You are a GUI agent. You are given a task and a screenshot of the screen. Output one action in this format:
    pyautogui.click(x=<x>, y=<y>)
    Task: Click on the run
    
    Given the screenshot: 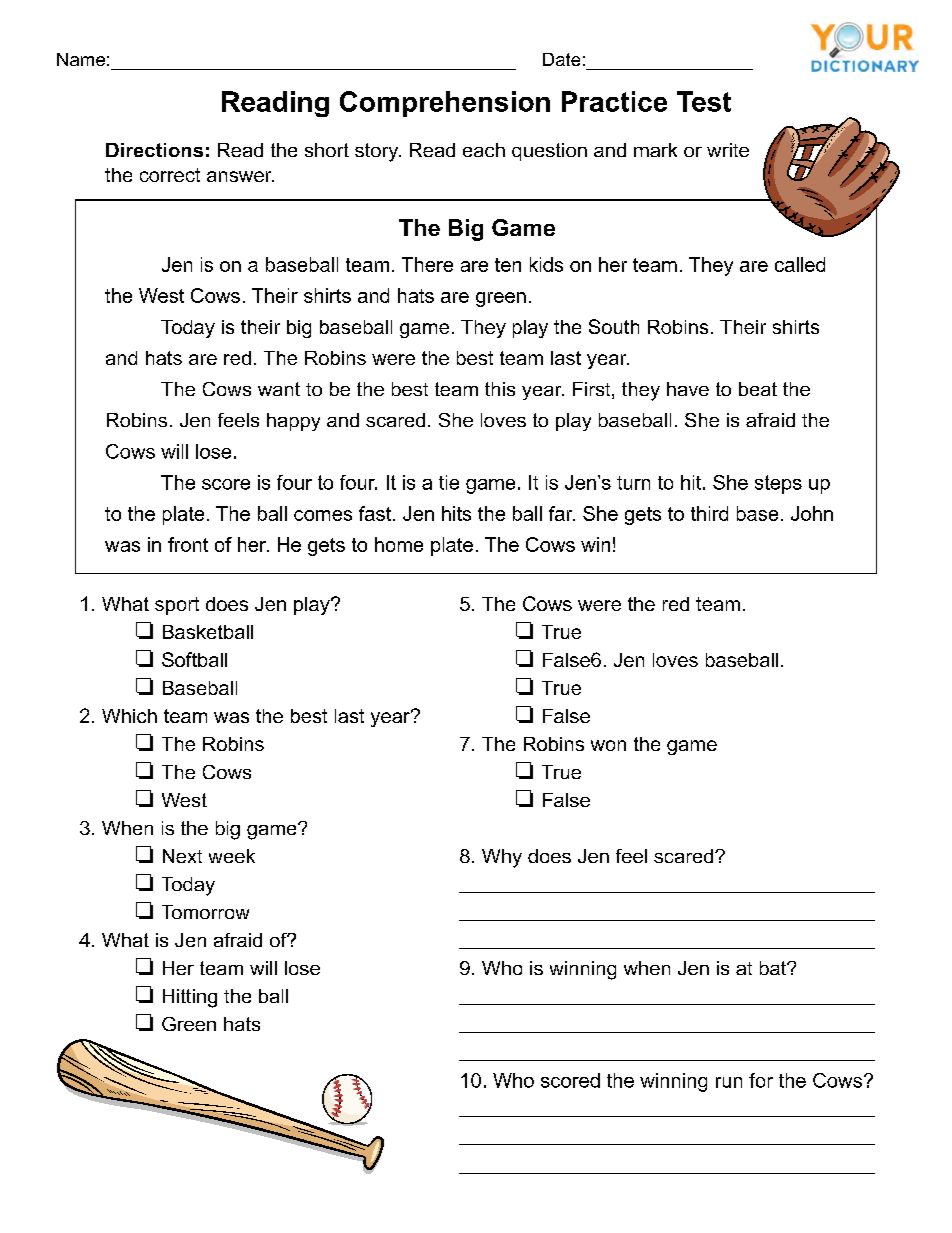 What is the action you would take?
    pyautogui.click(x=729, y=1082)
